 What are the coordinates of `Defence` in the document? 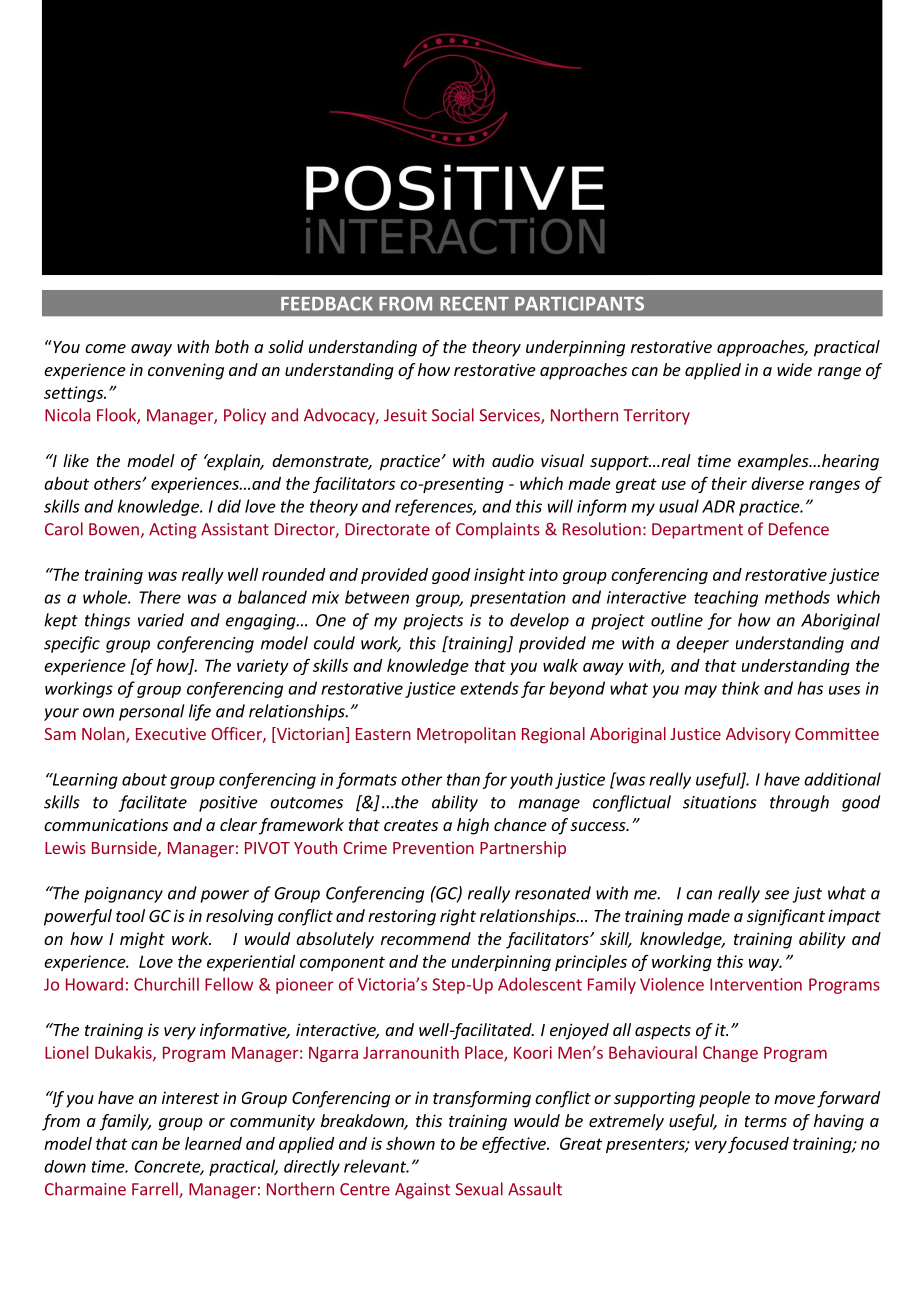 It's located at (799, 529).
